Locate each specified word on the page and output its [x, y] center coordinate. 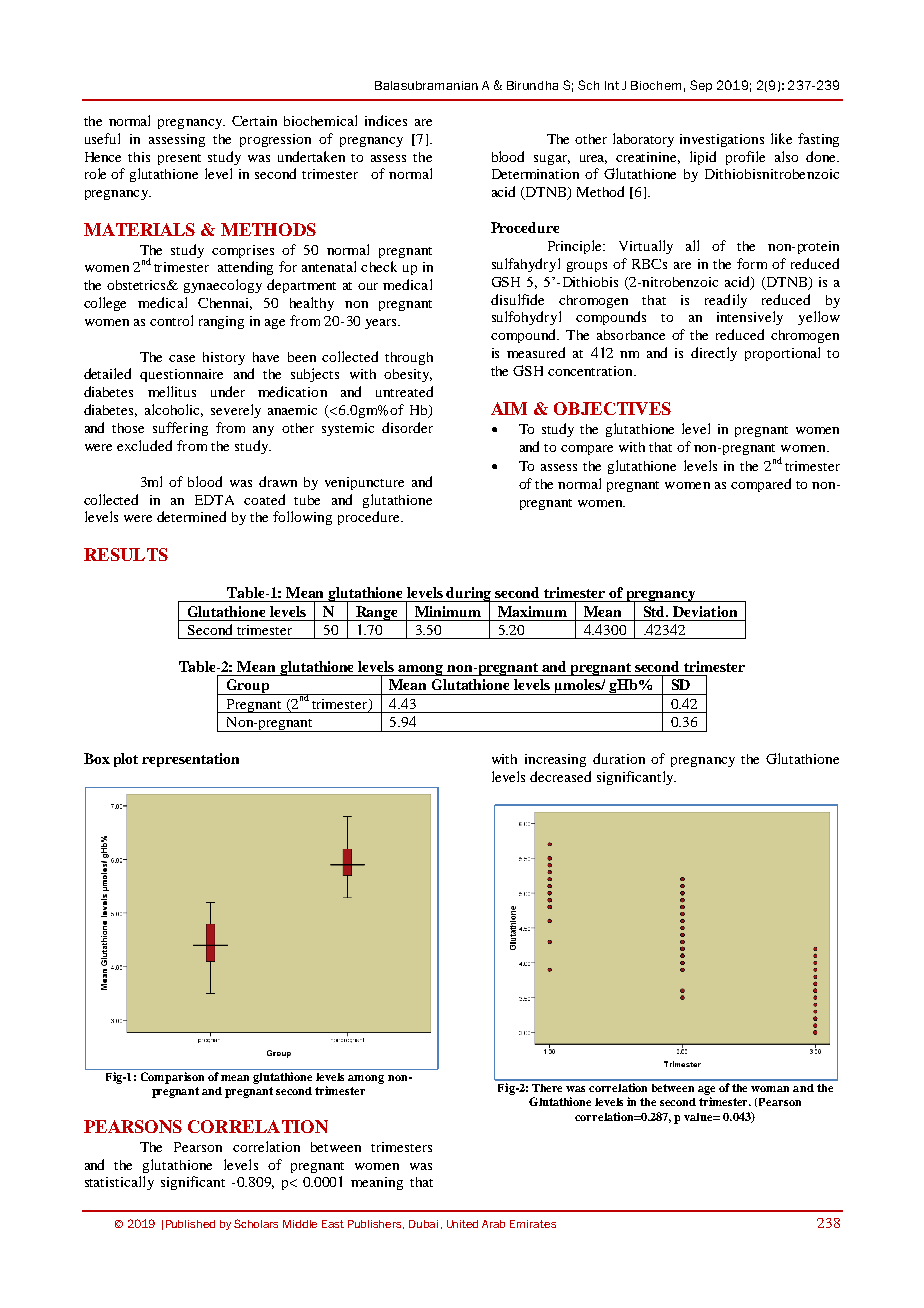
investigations [722, 140]
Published [190, 1224]
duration [619, 758]
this [139, 157]
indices [386, 120]
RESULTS [126, 554]
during [469, 595]
